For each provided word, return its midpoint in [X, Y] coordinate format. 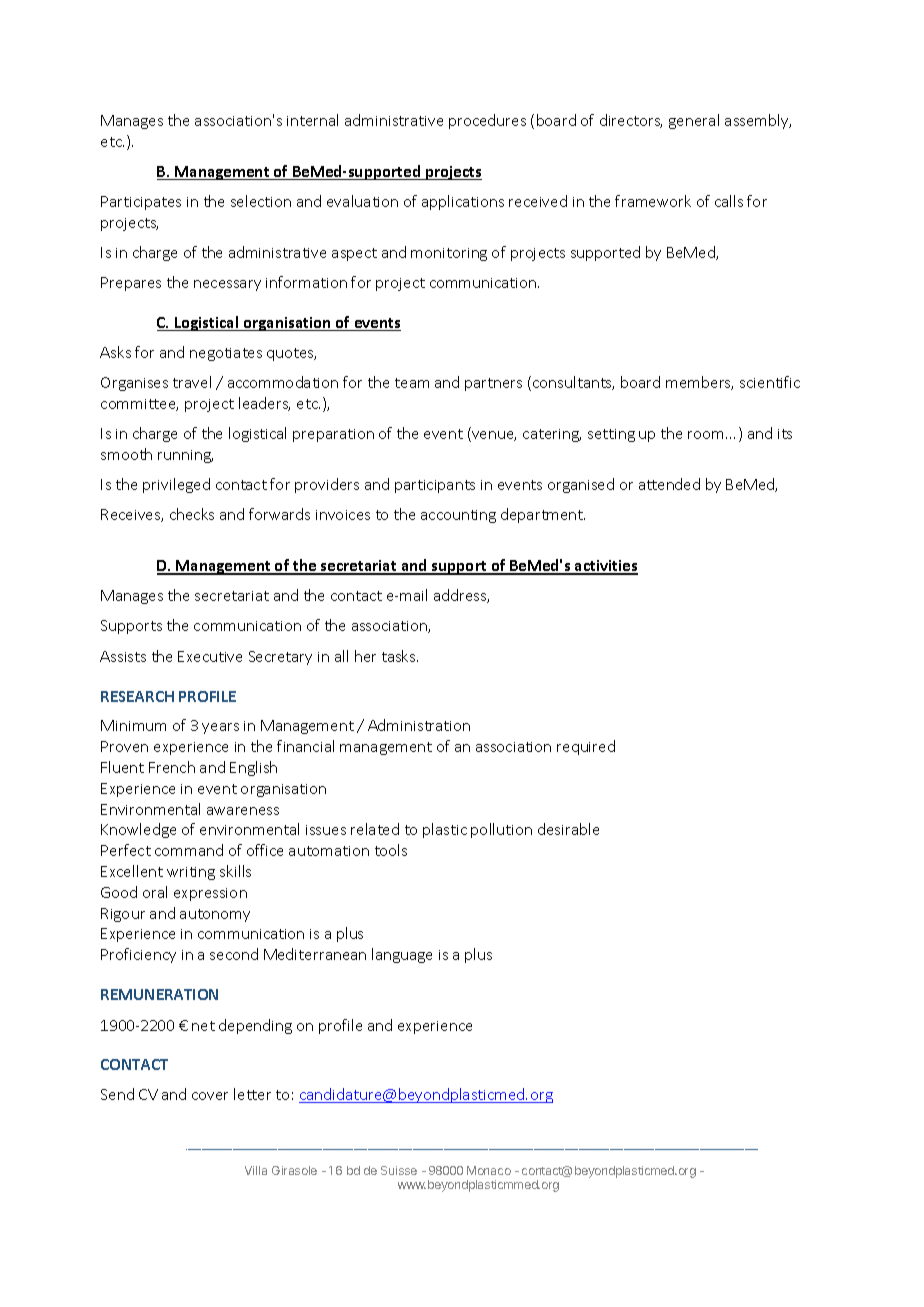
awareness [243, 811]
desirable [568, 829]
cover [210, 1096]
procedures [487, 121]
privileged [176, 485]
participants [435, 486]
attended [669, 484]
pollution [501, 830]
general [694, 121]
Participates [141, 203]
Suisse [399, 1170]
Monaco [489, 1170]
